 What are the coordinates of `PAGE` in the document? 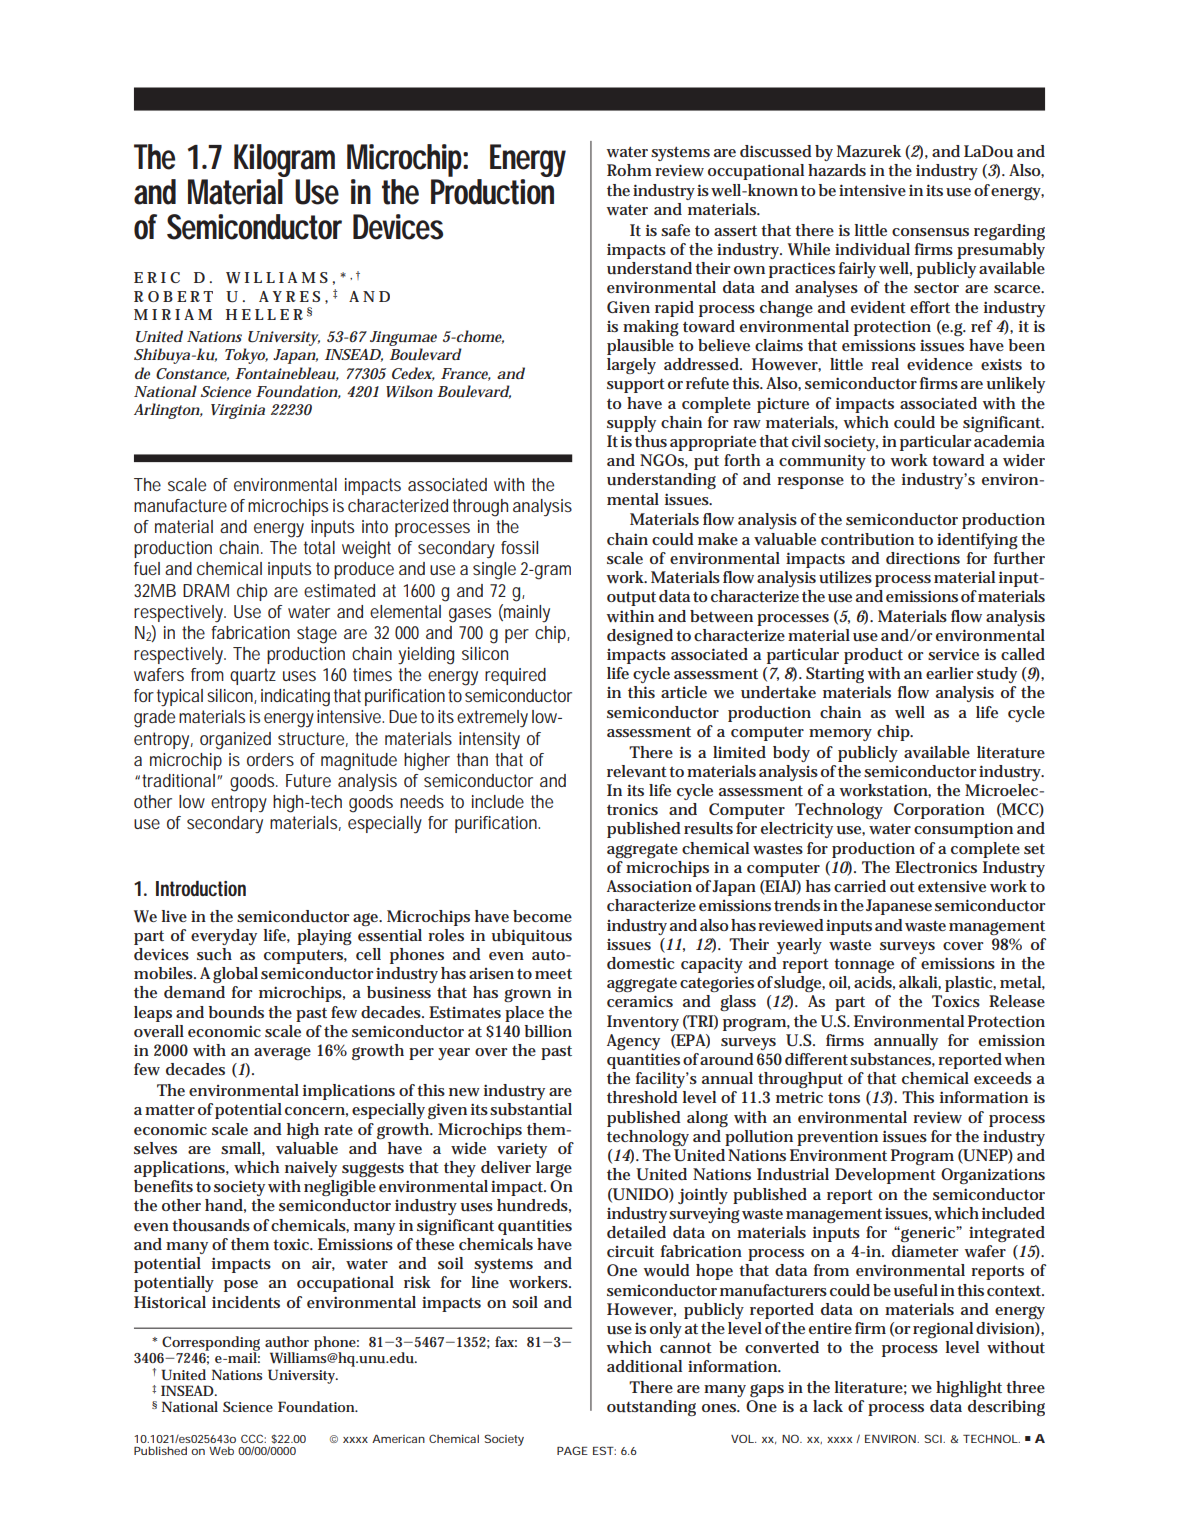 It's located at (572, 1450).
